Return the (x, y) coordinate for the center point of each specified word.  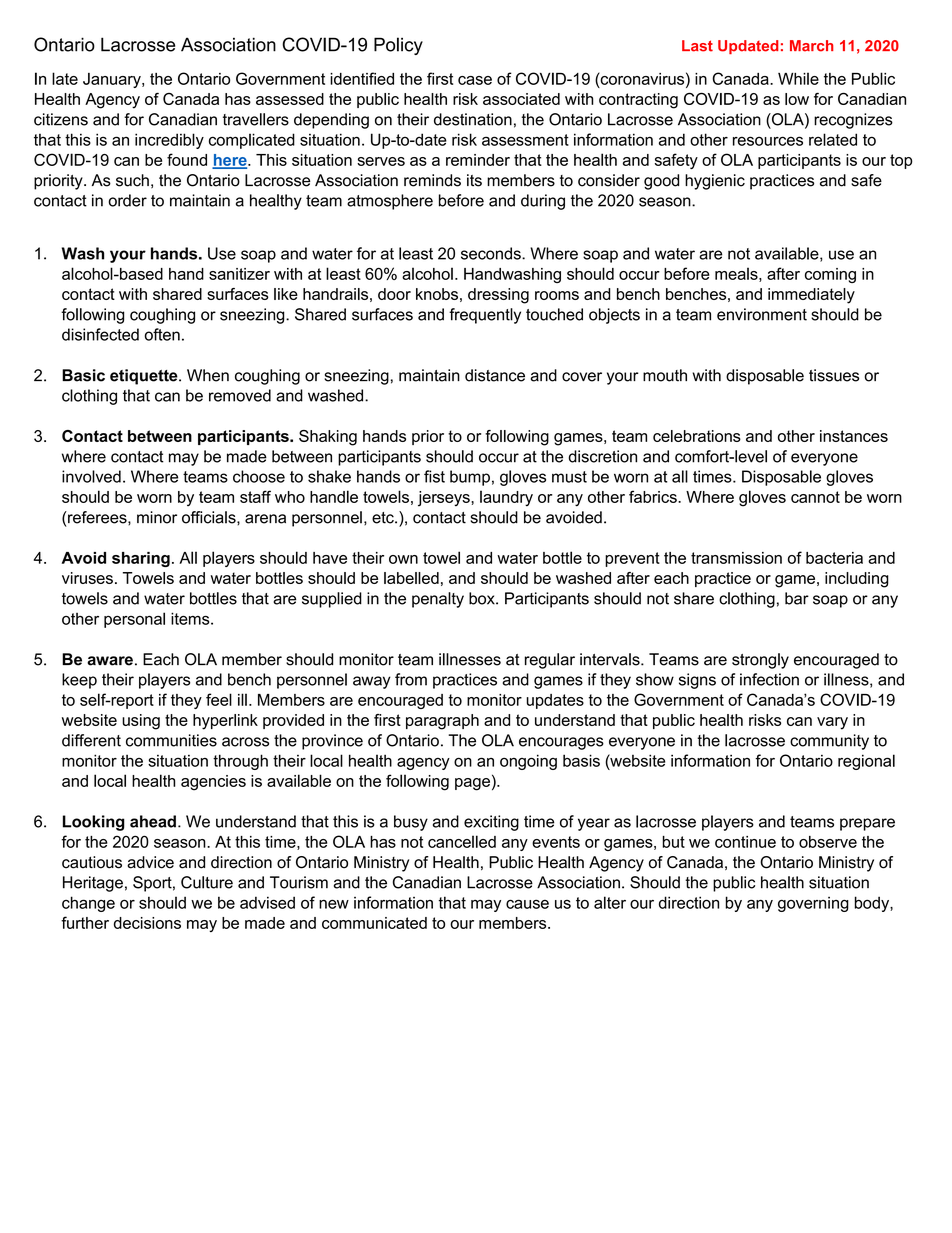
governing (813, 904)
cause (527, 904)
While (798, 78)
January (113, 80)
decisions (147, 923)
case (475, 80)
